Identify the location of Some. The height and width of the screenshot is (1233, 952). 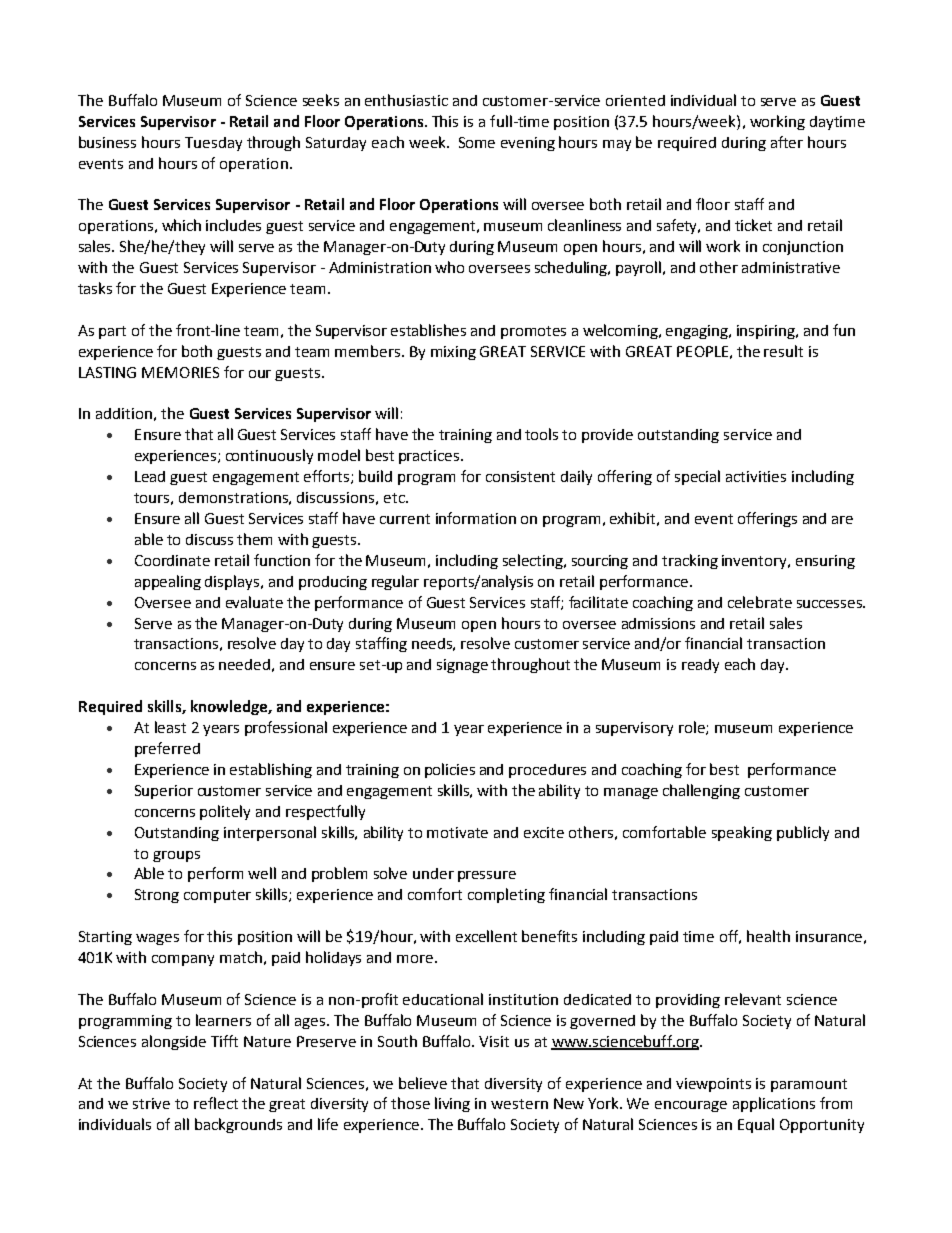
(477, 142).
